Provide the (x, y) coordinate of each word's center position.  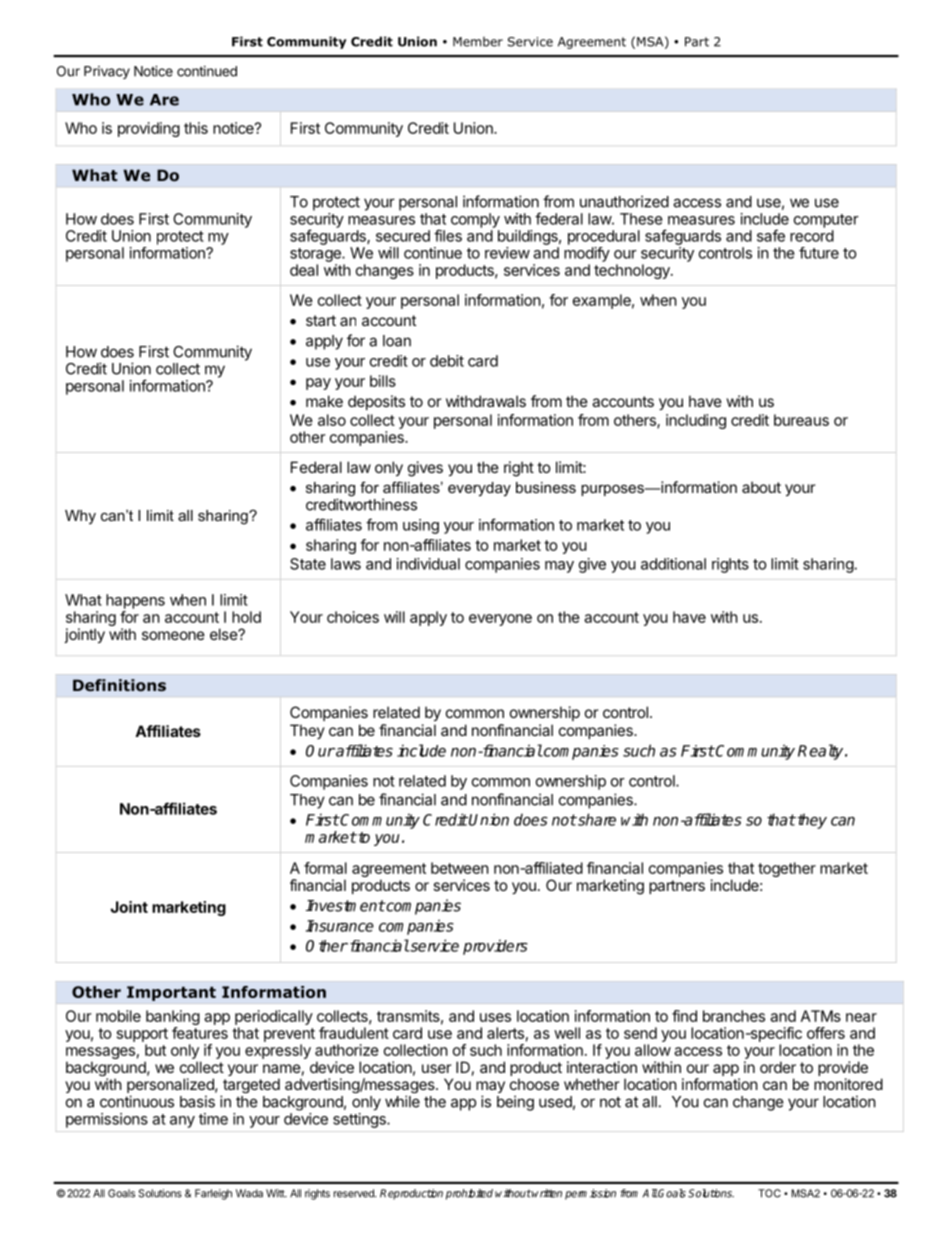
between (460, 868)
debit (447, 361)
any (182, 1122)
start (321, 320)
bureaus (801, 420)
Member (478, 42)
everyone (500, 620)
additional (673, 564)
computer (826, 221)
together (787, 869)
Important (171, 993)
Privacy (107, 72)
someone (173, 635)
